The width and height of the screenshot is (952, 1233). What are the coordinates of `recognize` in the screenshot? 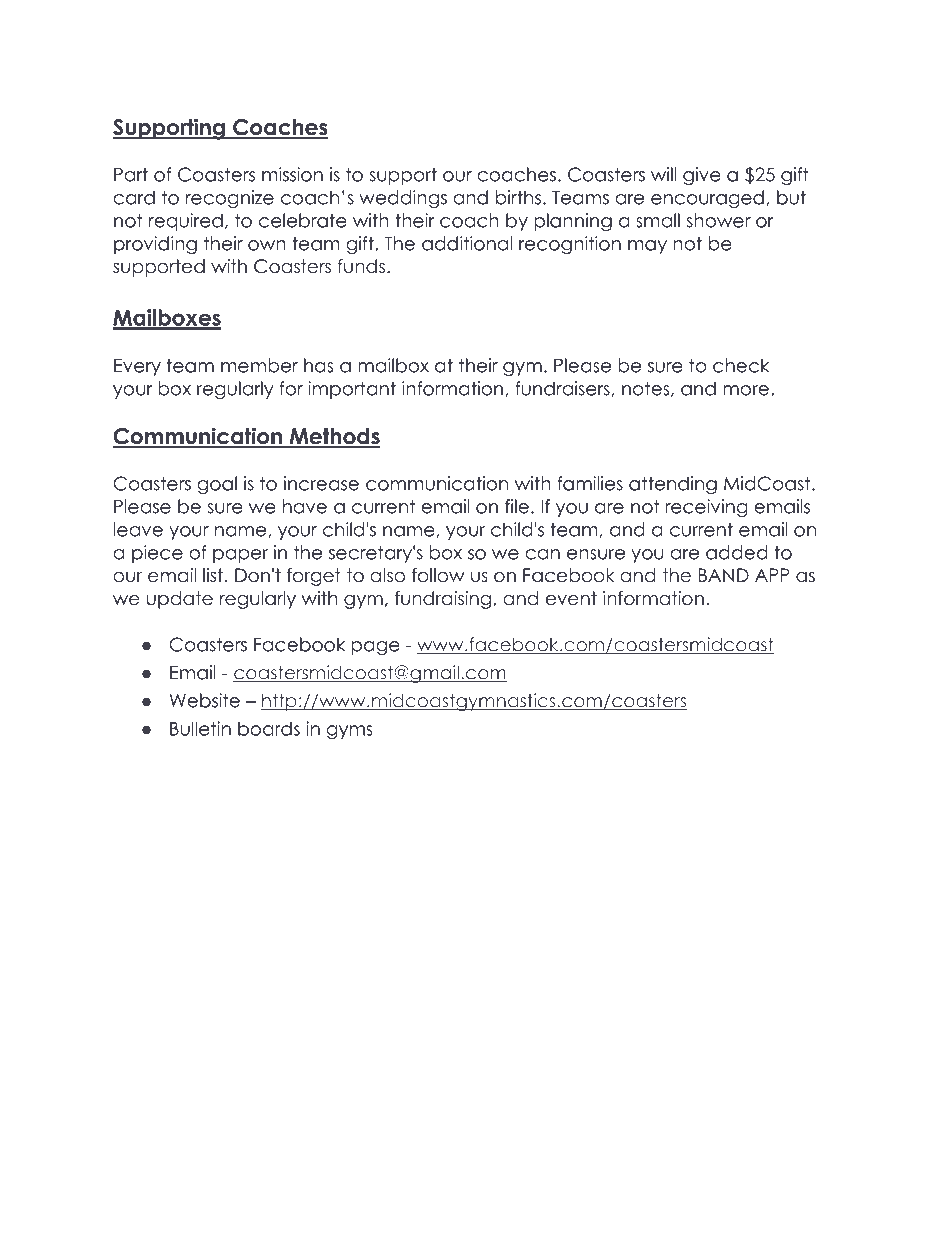 It's located at (230, 199).
